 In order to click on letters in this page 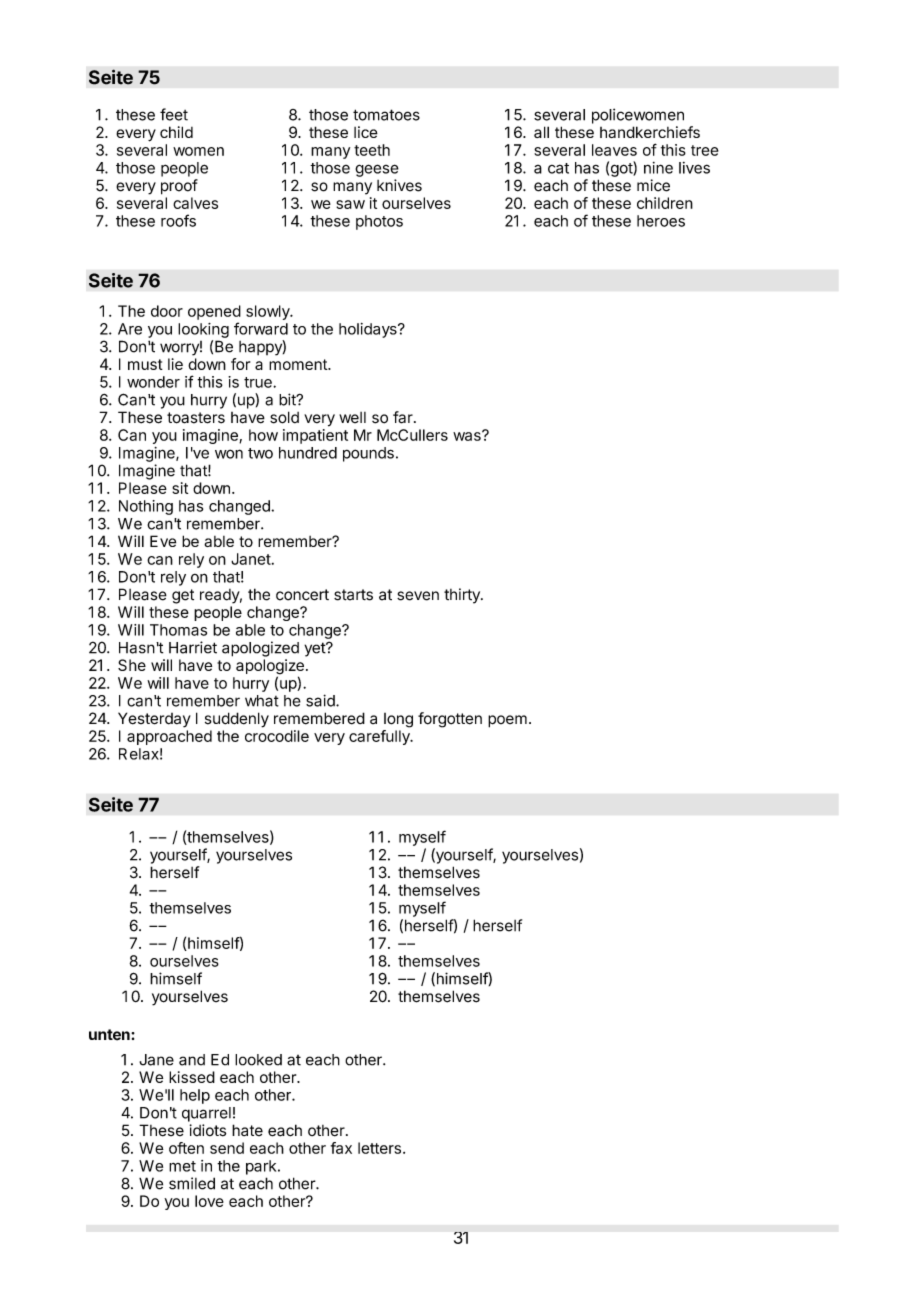, I will do `click(379, 1148)`.
